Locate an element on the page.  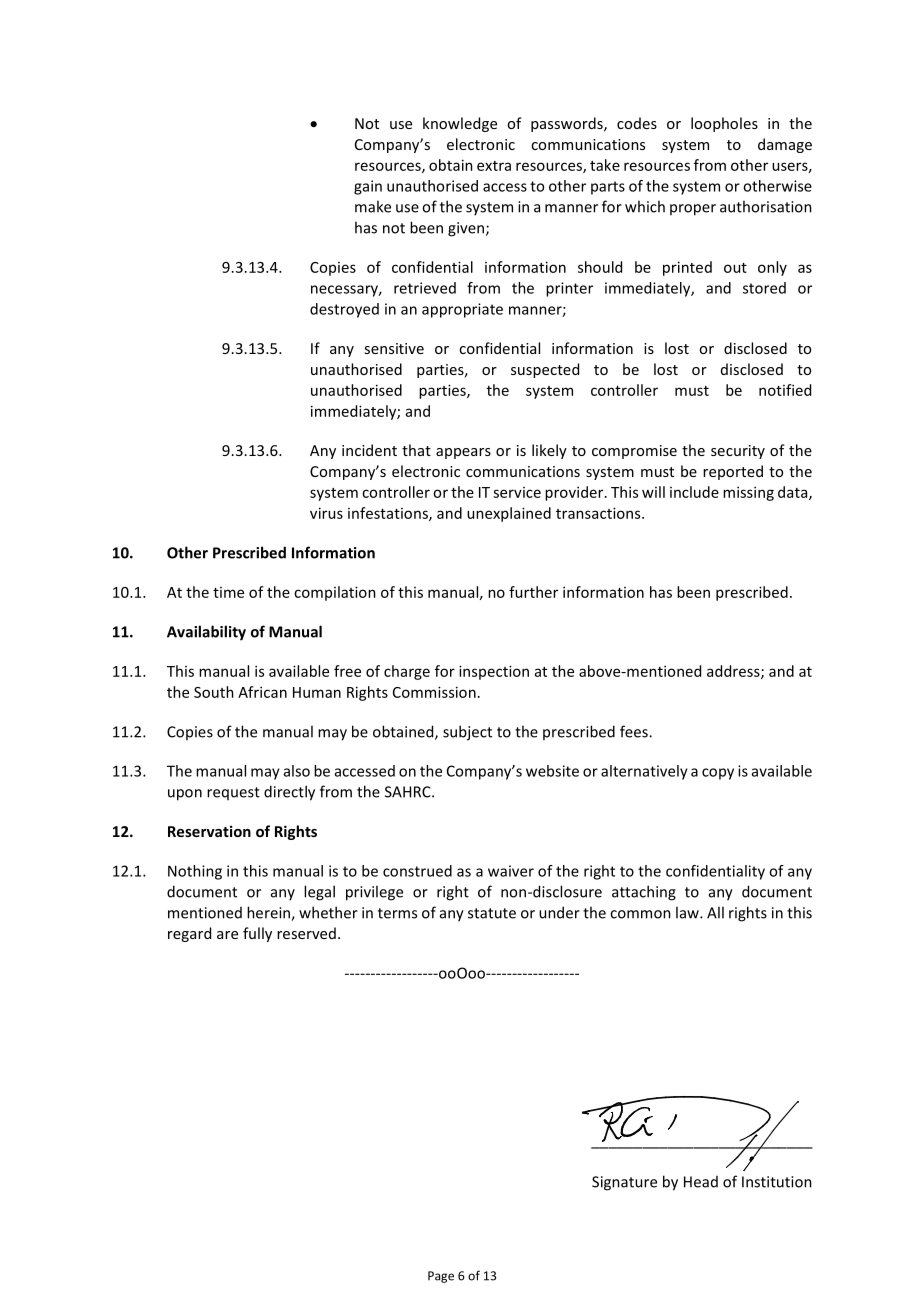
extra is located at coordinates (494, 166).
